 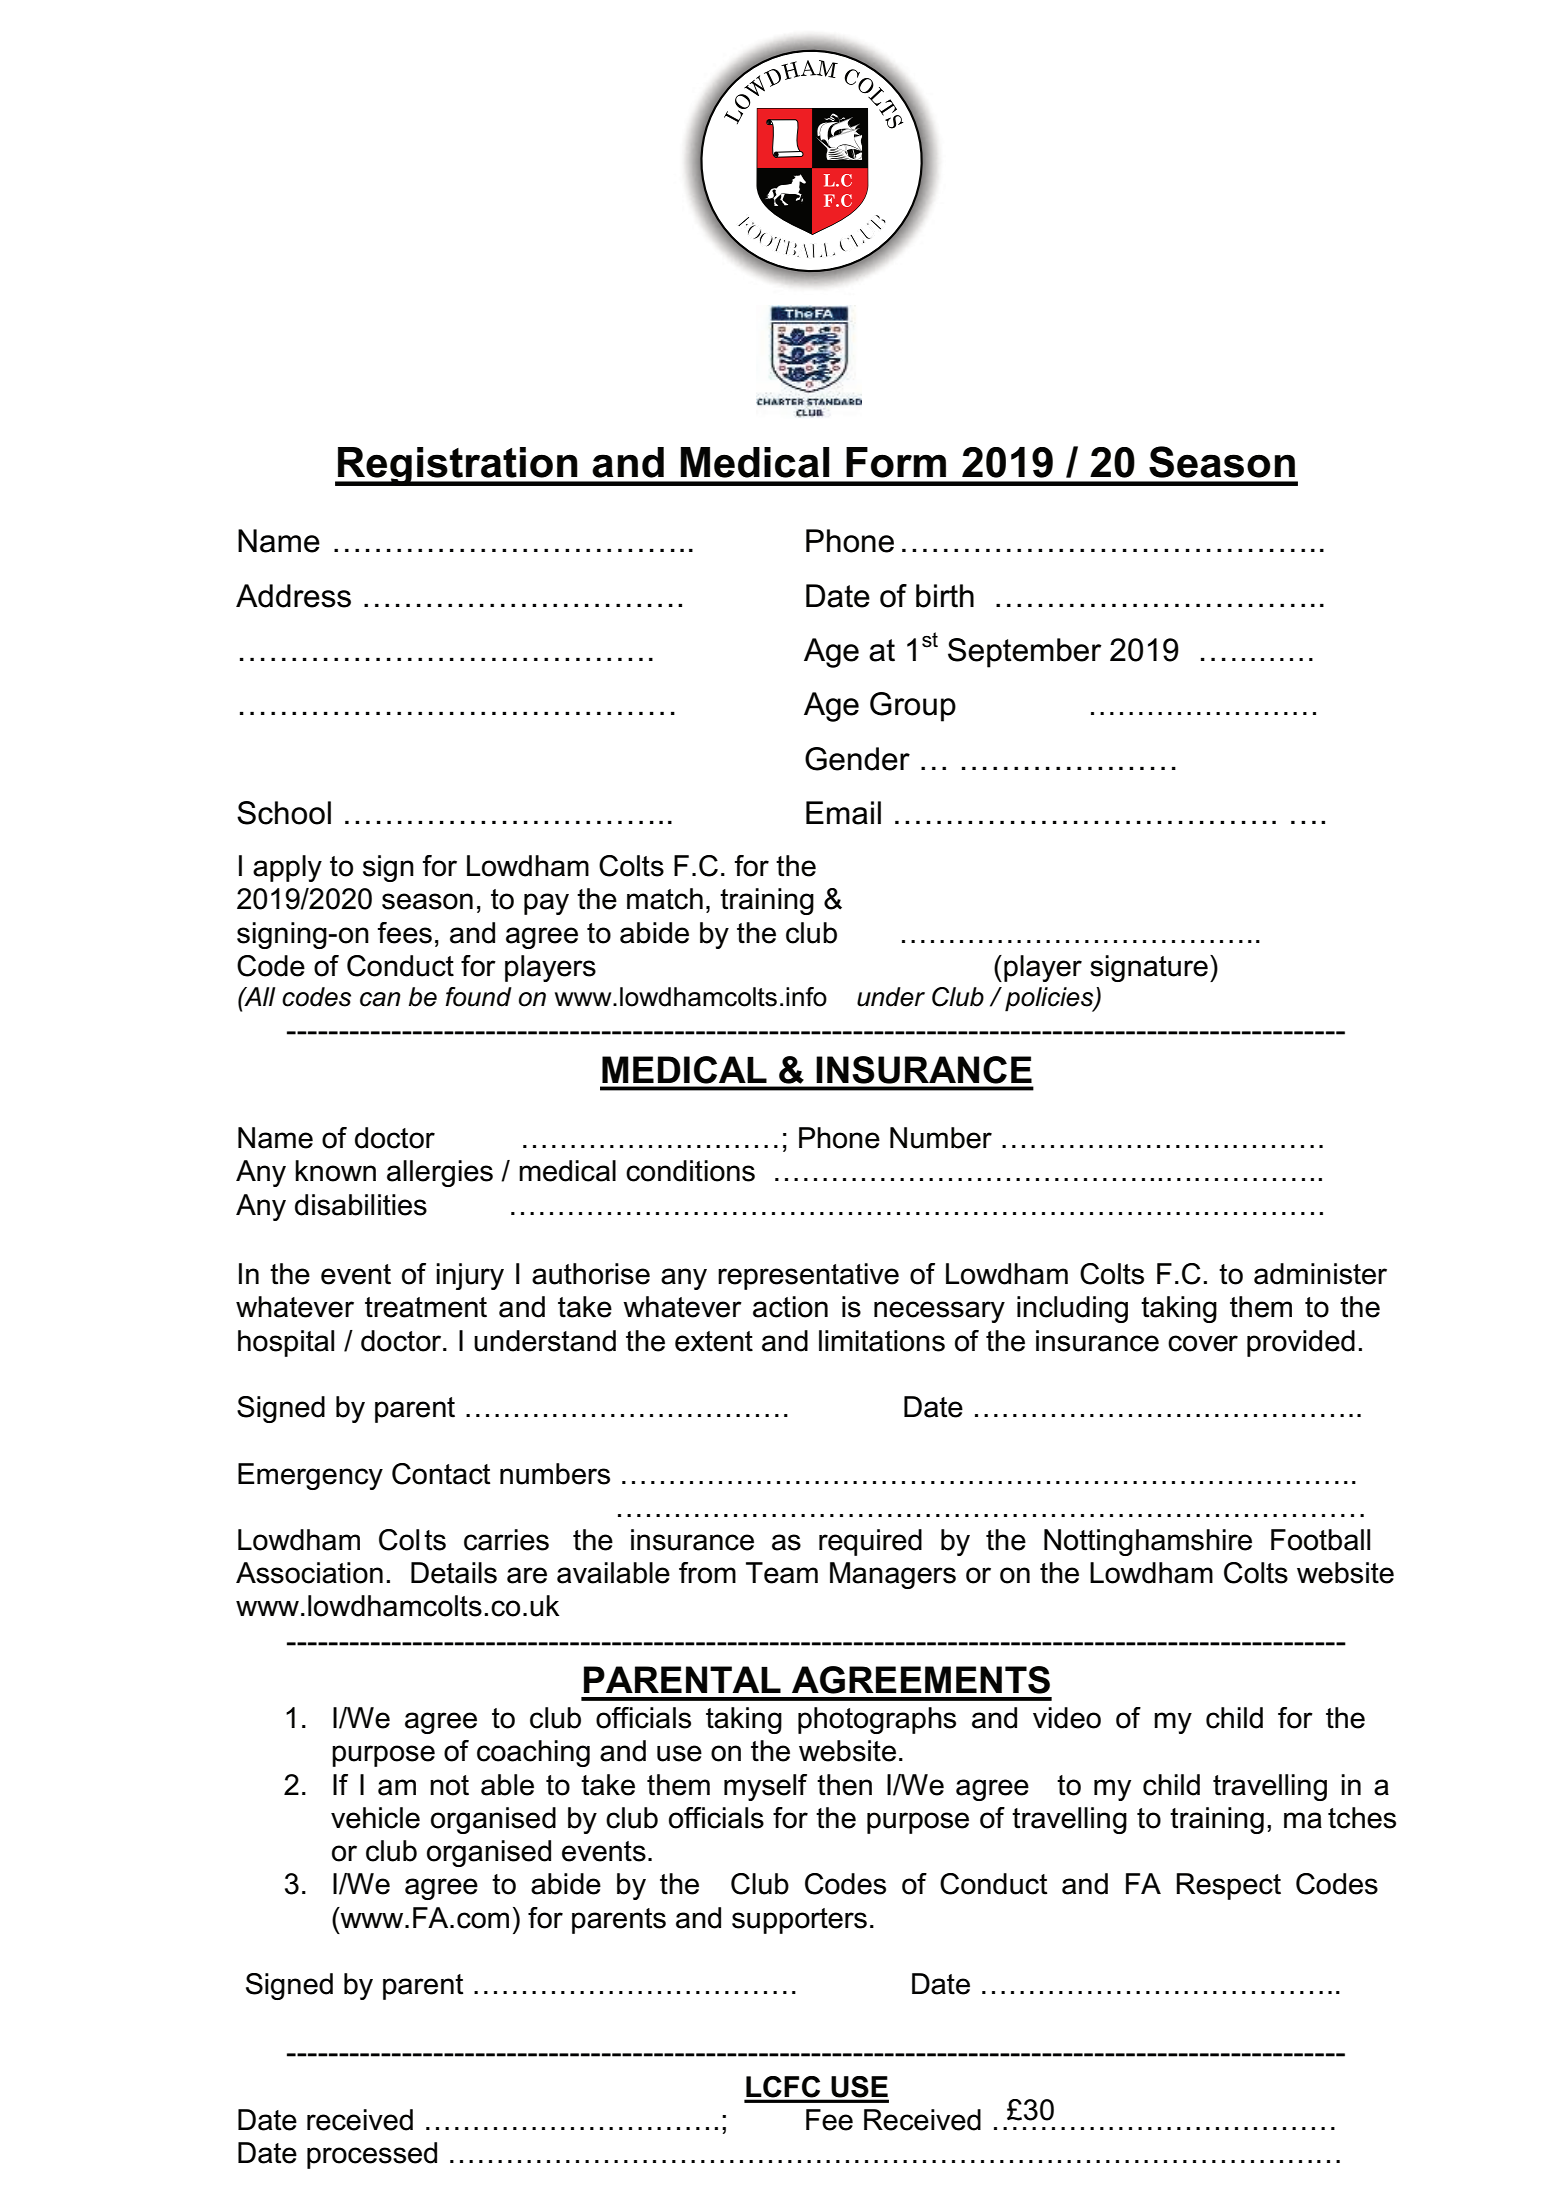 What do you see at coordinates (426, 1307) in the screenshot?
I see `treatment` at bounding box center [426, 1307].
